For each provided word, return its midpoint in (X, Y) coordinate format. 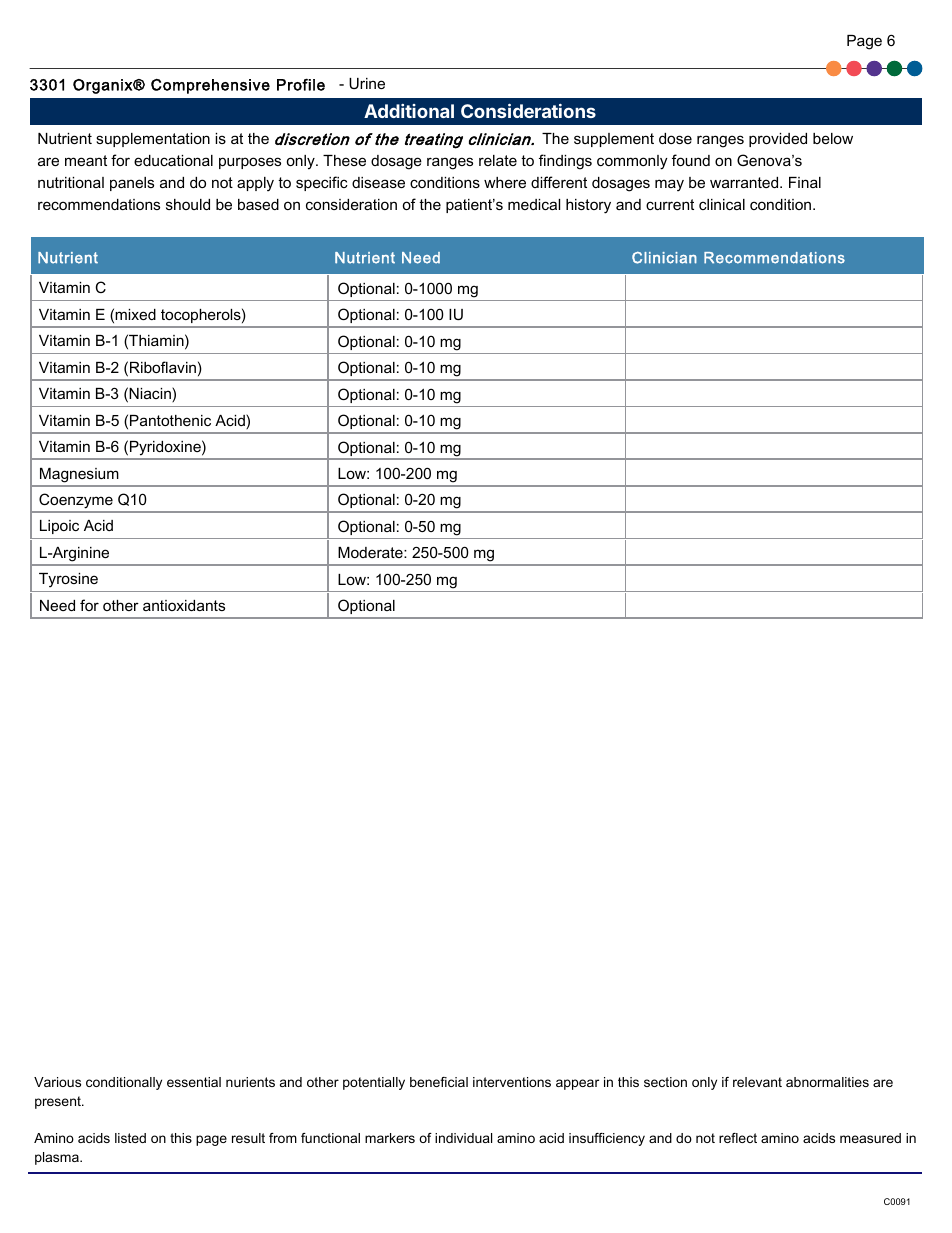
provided (778, 140)
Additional (409, 111)
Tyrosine (68, 580)
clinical (722, 204)
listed (130, 1138)
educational (173, 160)
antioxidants (184, 605)
